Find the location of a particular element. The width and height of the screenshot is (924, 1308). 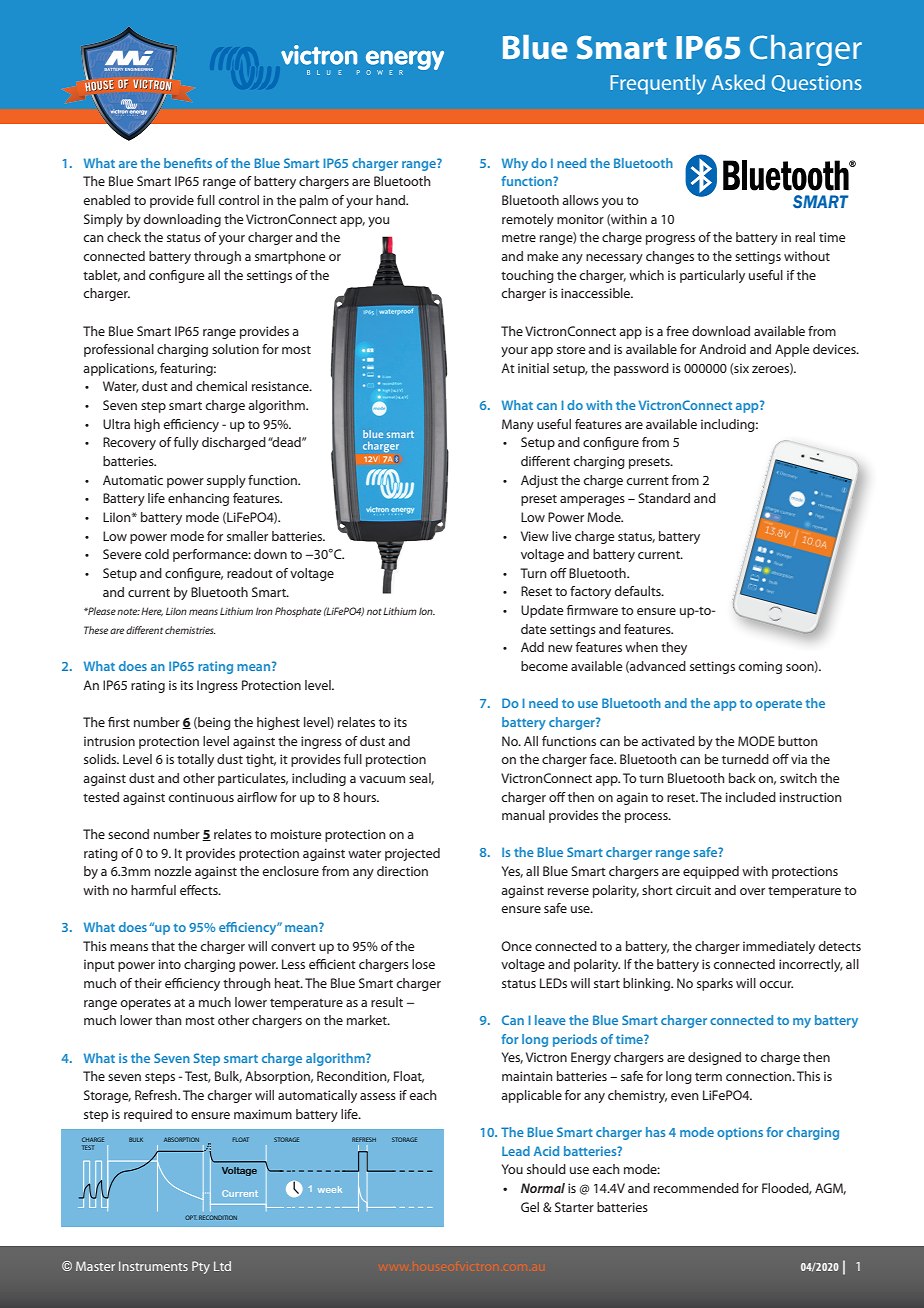

Why is located at coordinates (515, 164).
